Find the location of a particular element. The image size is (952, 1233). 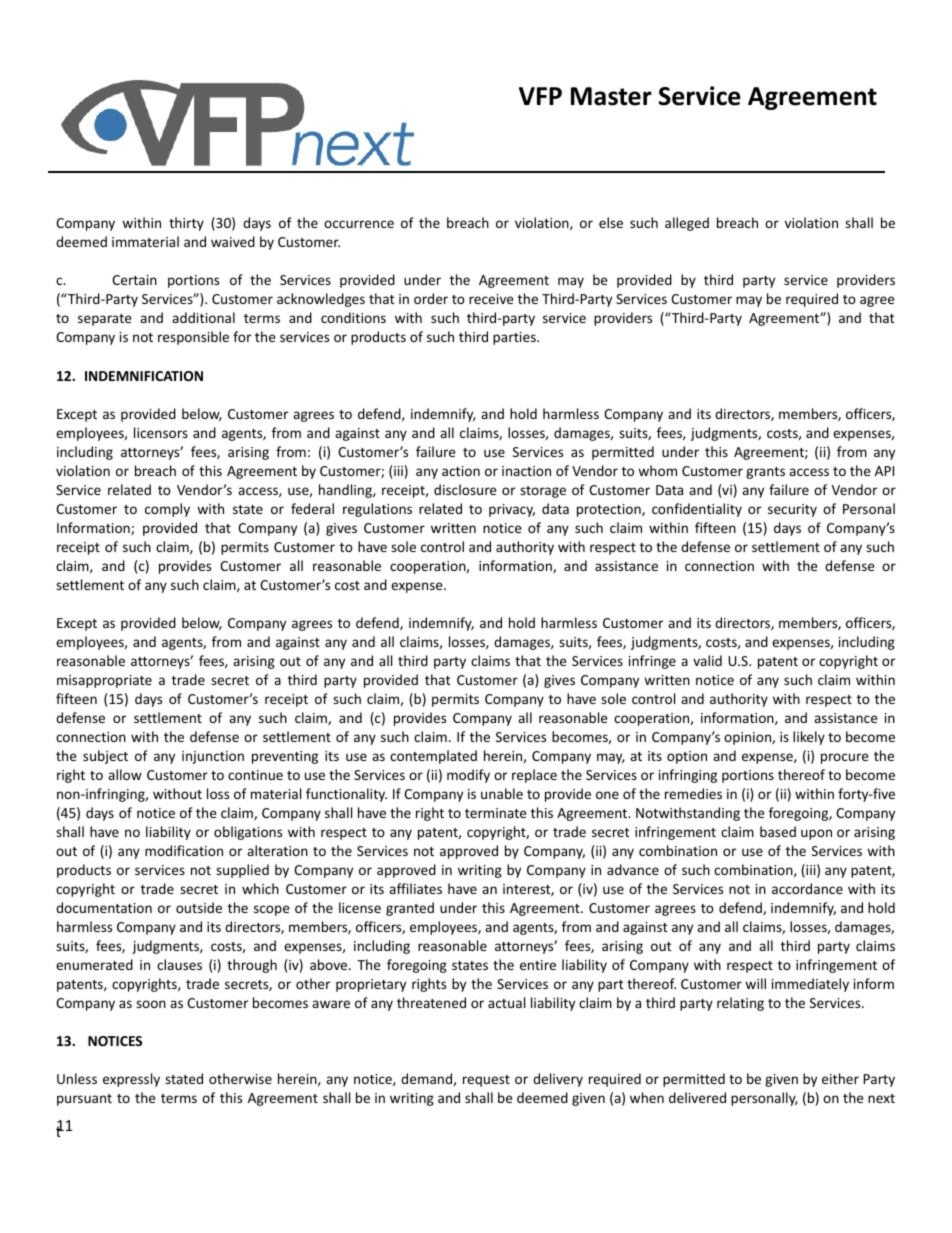

based is located at coordinates (778, 831).
